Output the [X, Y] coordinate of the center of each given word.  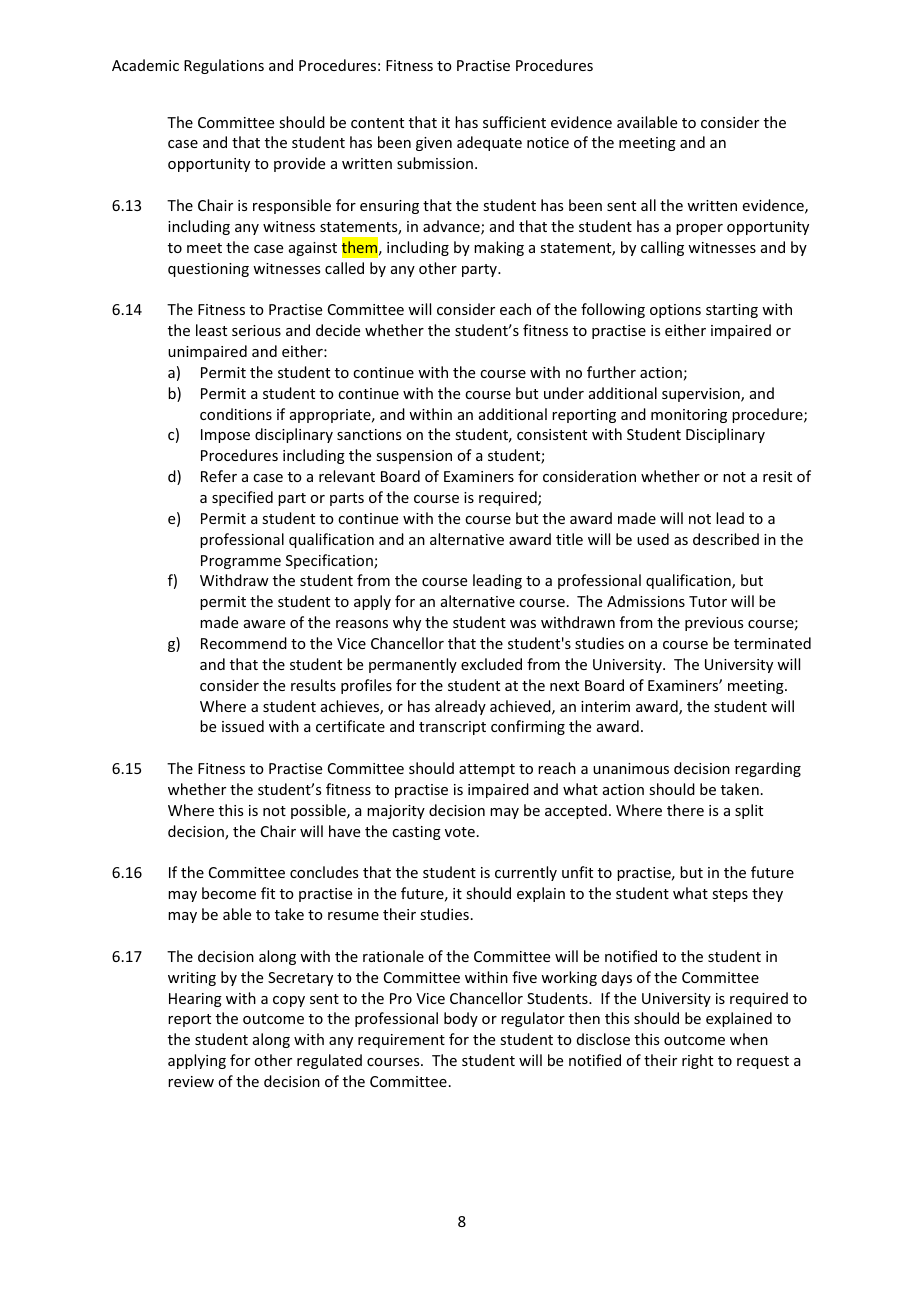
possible [319, 811]
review [191, 1081]
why [407, 623]
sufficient [514, 122]
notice [548, 142]
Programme [241, 562]
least [211, 330]
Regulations [224, 66]
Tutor [708, 601]
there [685, 810]
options [675, 311]
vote [460, 832]
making [499, 248]
